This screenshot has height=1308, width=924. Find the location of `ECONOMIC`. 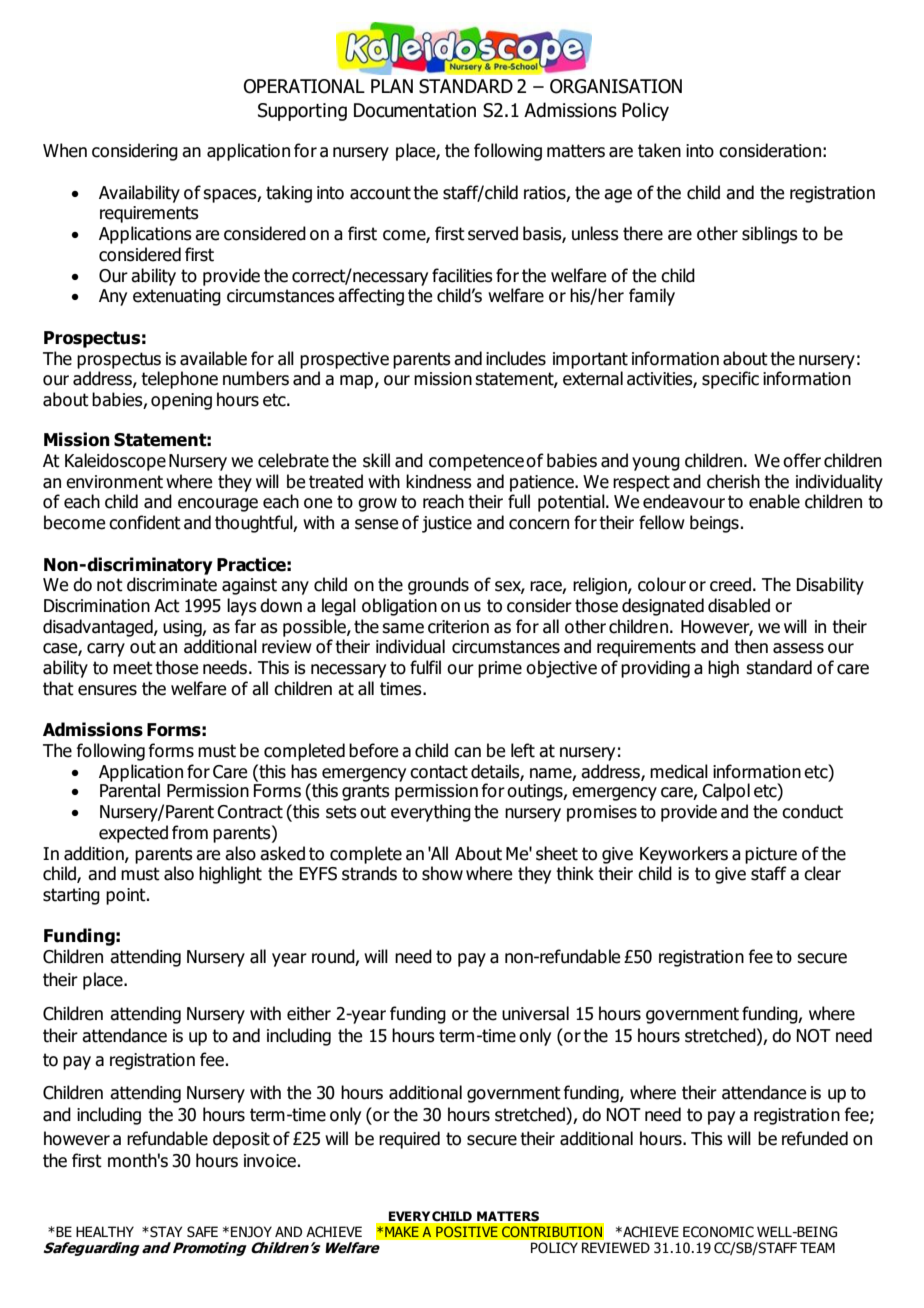

ECONOMIC is located at coordinates (718, 1232).
